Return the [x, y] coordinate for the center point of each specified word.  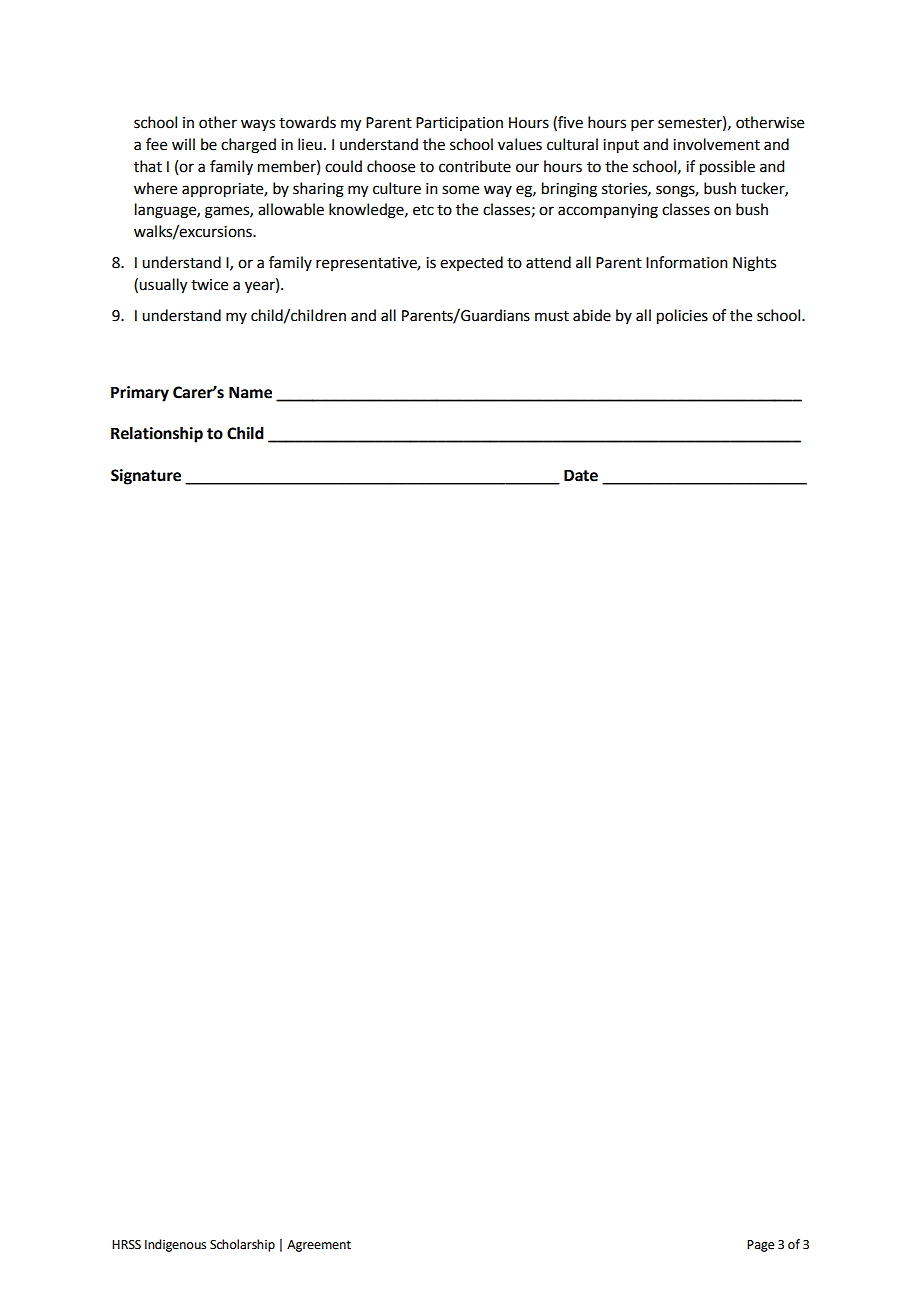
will [183, 144]
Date [581, 475]
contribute [475, 166]
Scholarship [242, 1245]
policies [682, 317]
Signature [146, 477]
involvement [716, 144]
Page [760, 1246]
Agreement [319, 1246]
